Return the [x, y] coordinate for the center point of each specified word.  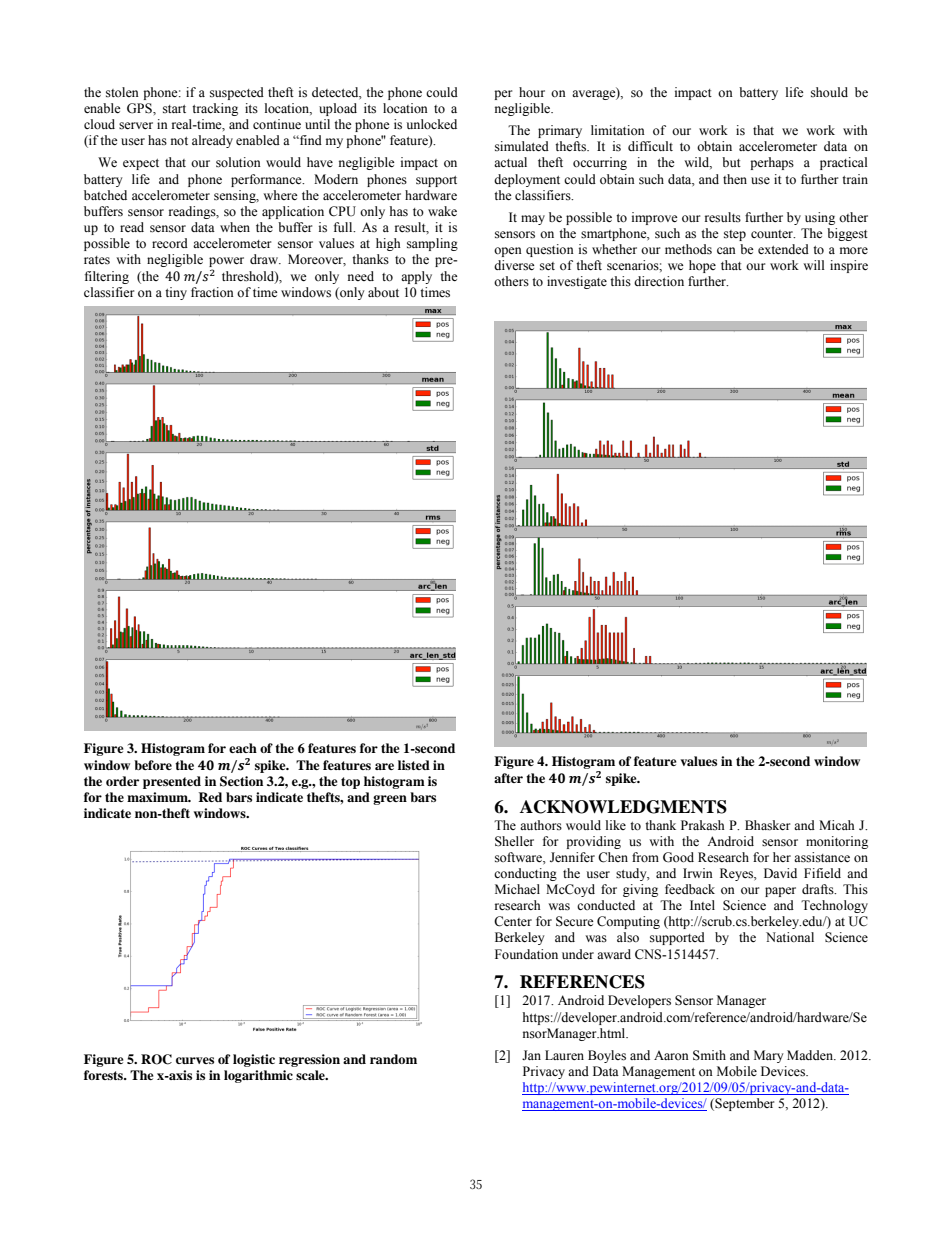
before [153, 765]
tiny [176, 293]
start [174, 109]
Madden [811, 1055]
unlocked [432, 124]
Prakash [703, 825]
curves [195, 1060]
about [383, 292]
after [508, 778]
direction [659, 281]
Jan [531, 1055]
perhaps [772, 163]
